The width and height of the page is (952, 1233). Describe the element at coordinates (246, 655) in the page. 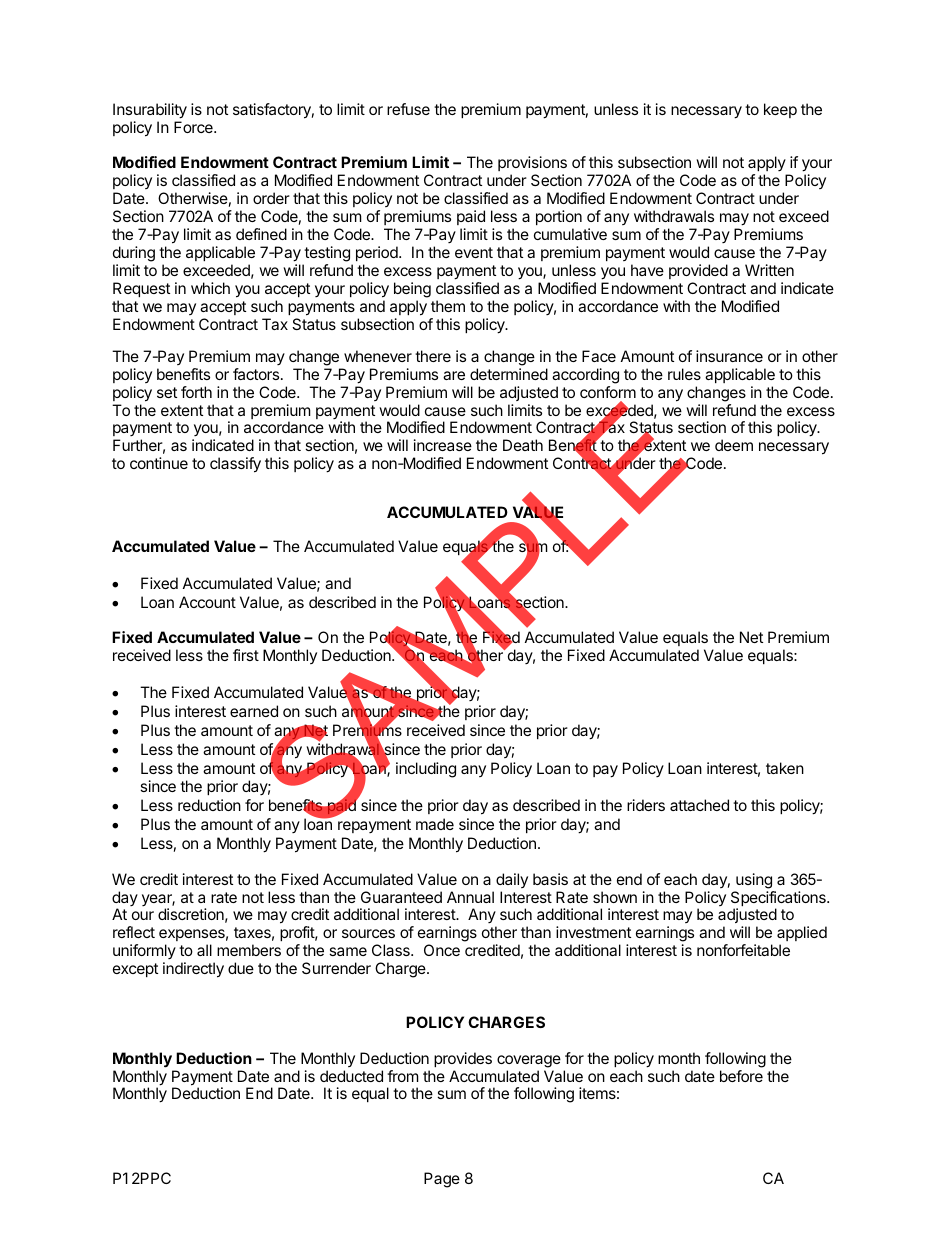

I see `first` at that location.
